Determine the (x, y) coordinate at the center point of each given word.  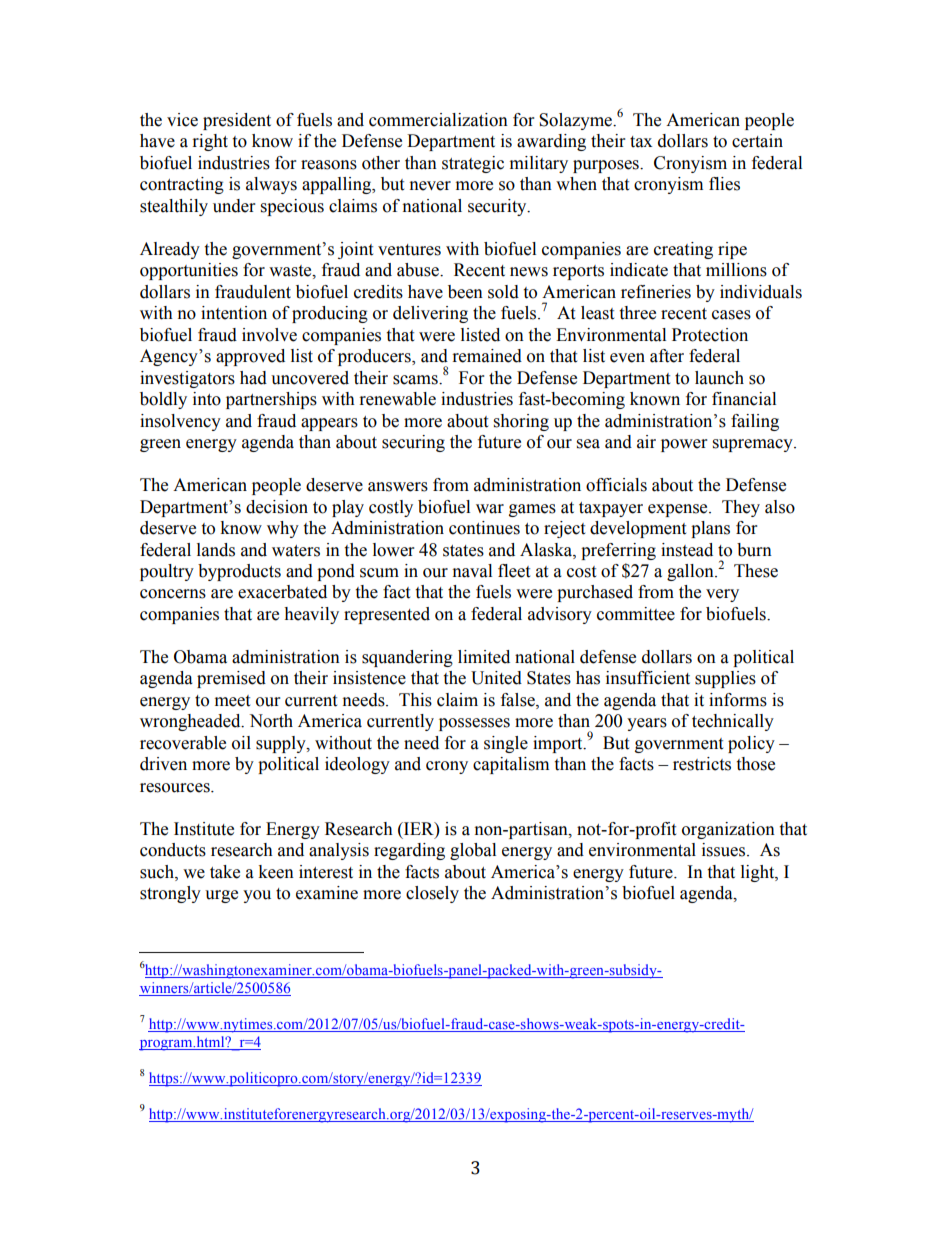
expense (679, 510)
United (496, 678)
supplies (725, 679)
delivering (430, 314)
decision (277, 507)
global (473, 851)
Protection (710, 335)
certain (757, 141)
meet (232, 701)
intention (234, 313)
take (225, 872)
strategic (473, 164)
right (210, 142)
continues (484, 528)
